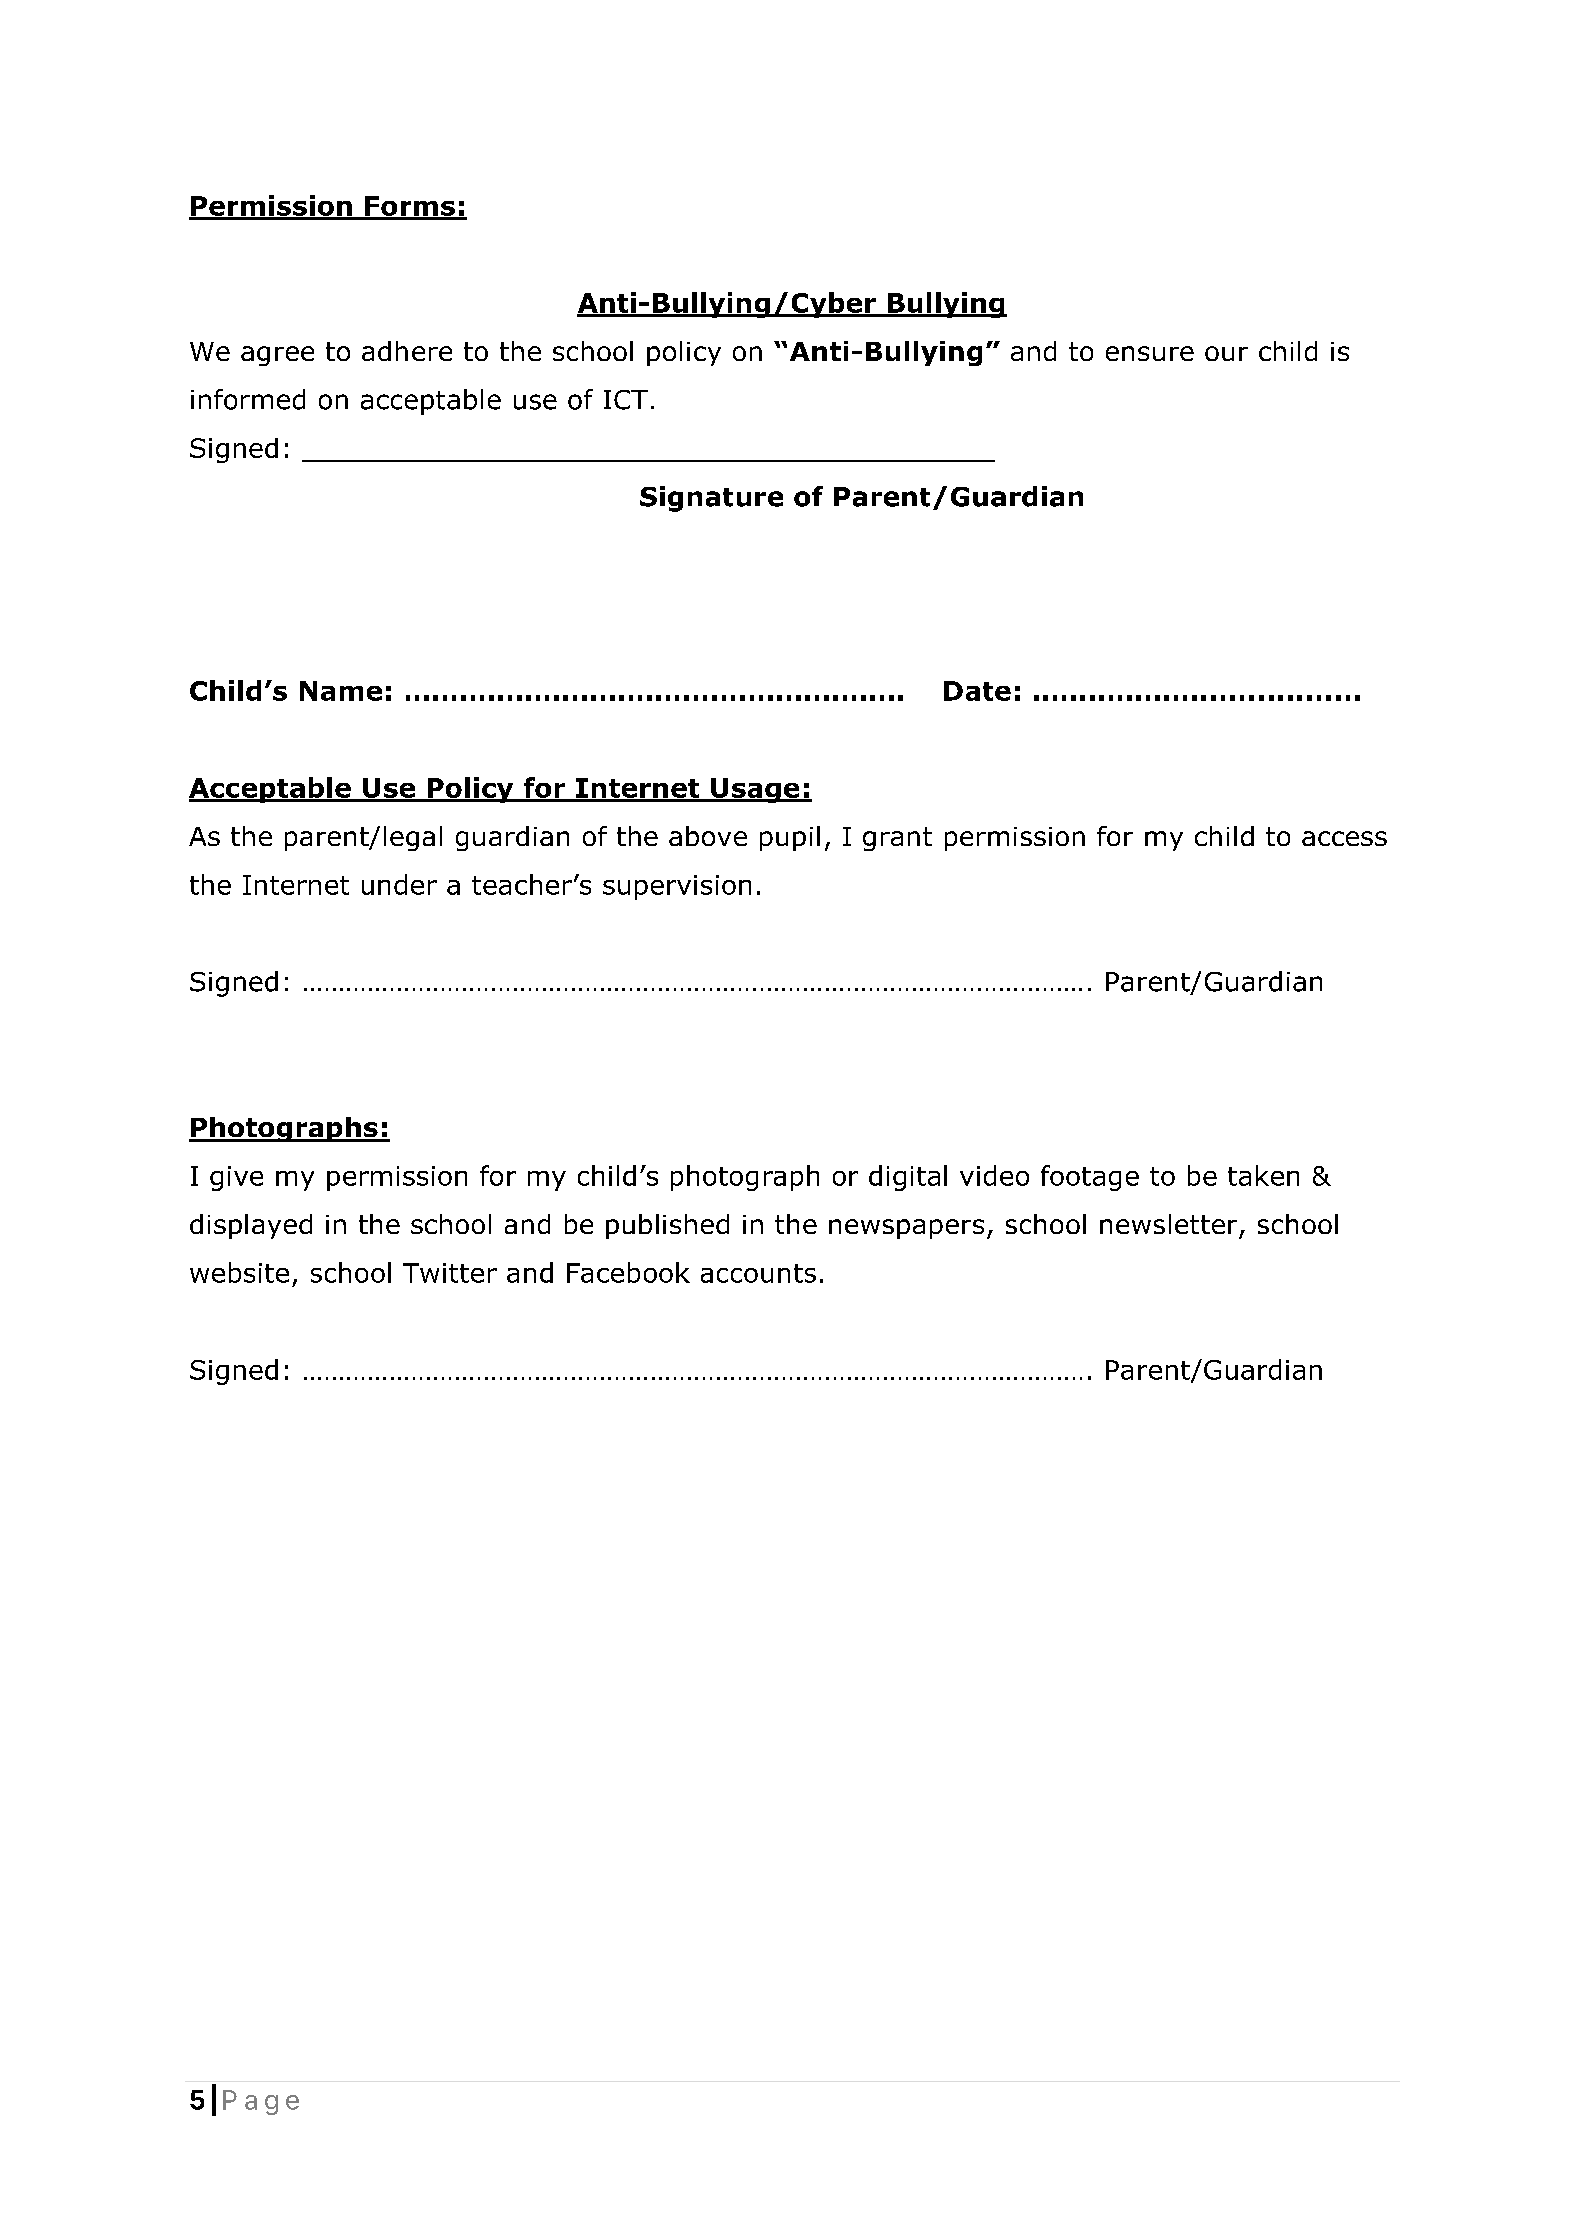 The height and width of the screenshot is (2240, 1584). I want to click on ICT, so click(626, 400).
